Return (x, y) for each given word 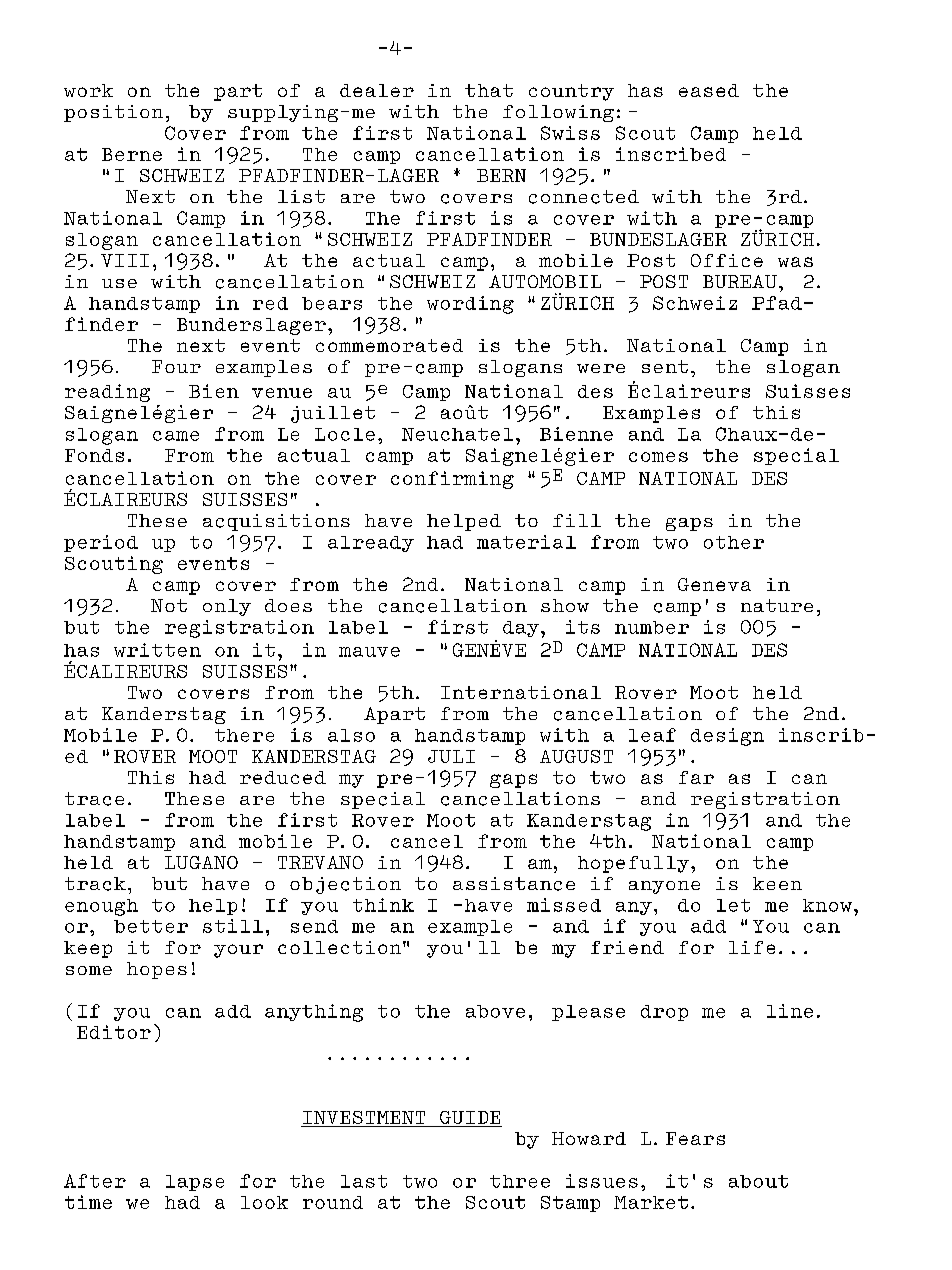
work (88, 90)
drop (664, 1013)
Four (176, 366)
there (244, 735)
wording (470, 305)
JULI (451, 756)
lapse (195, 1183)
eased (709, 90)
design (727, 737)
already (371, 544)
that (489, 90)
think (383, 905)
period (101, 543)
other (734, 542)
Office (727, 260)
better (151, 926)
